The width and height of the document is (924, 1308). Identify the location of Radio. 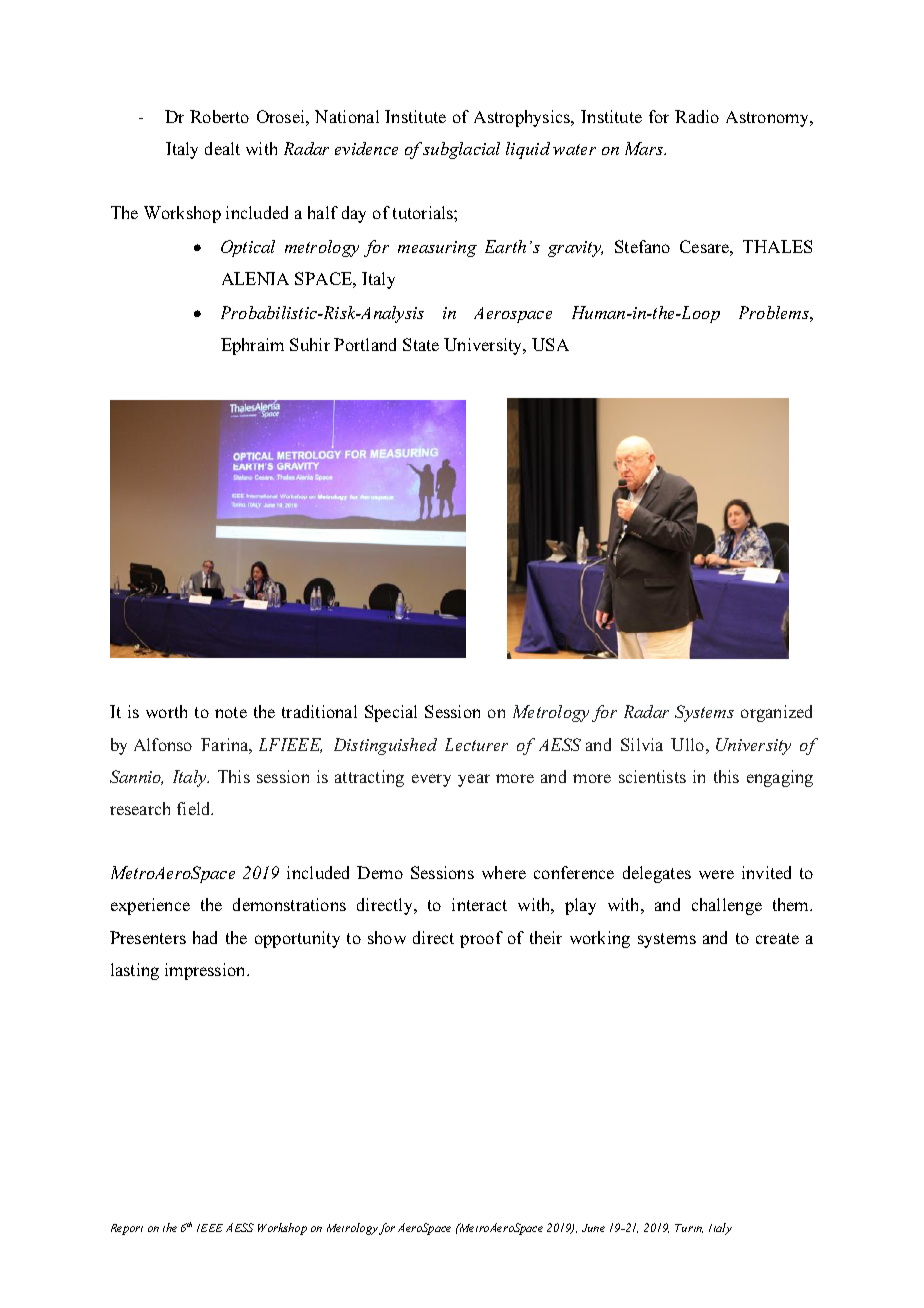
(697, 116).
